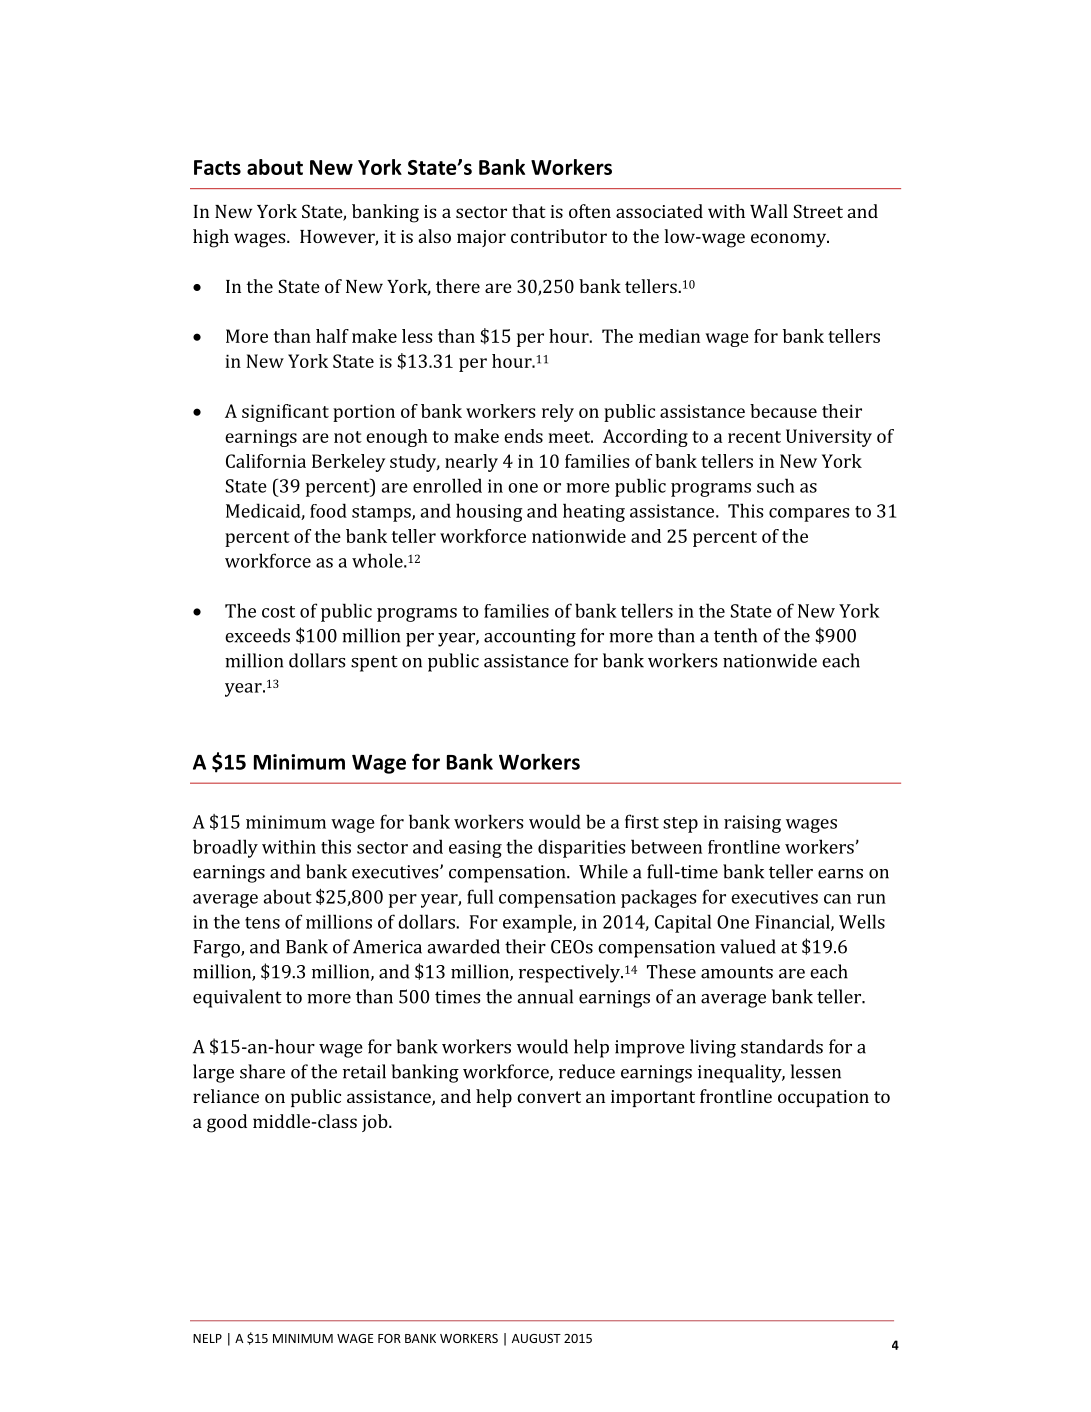  I want to click on such, so click(776, 485).
